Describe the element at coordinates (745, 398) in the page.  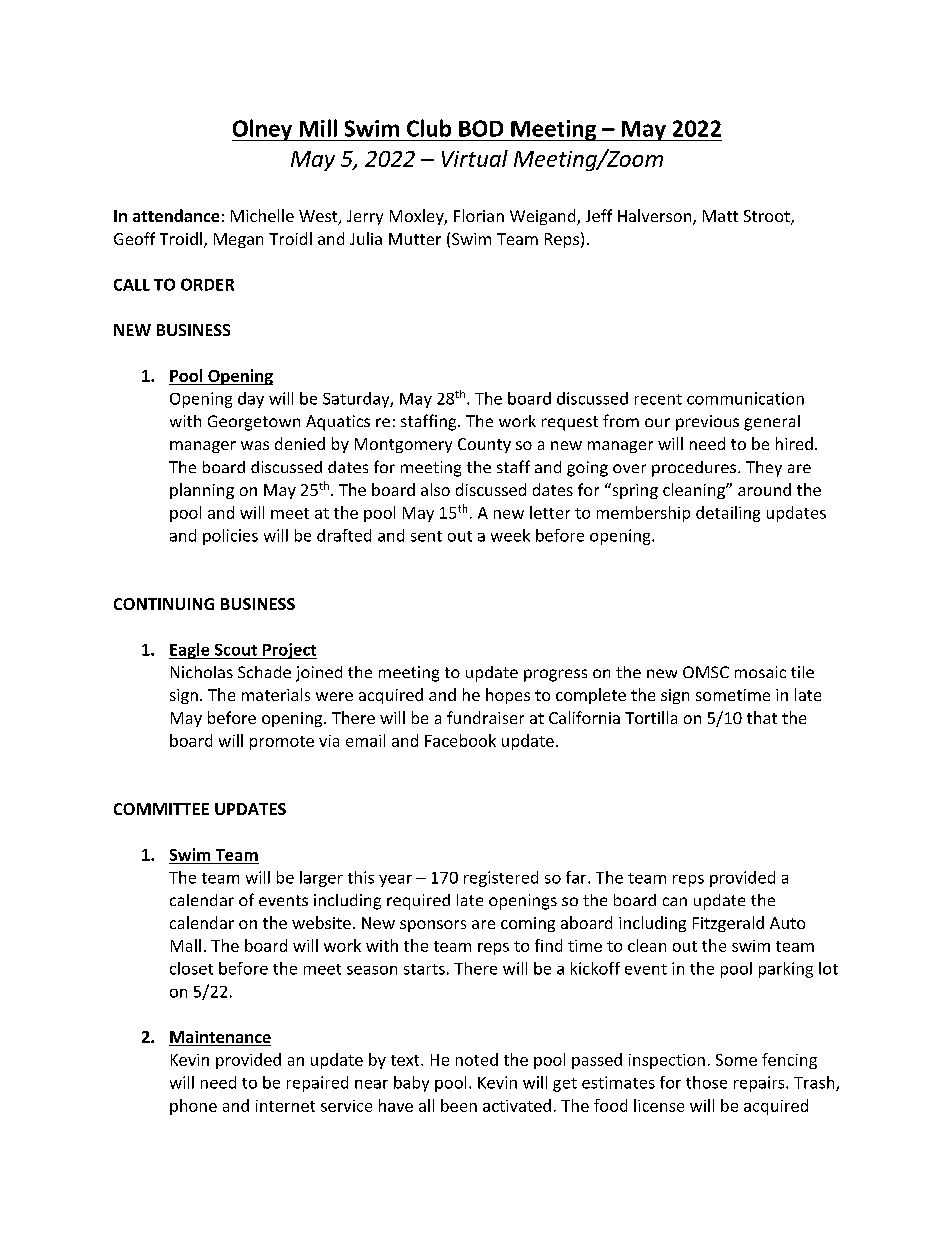
I see `communication` at that location.
